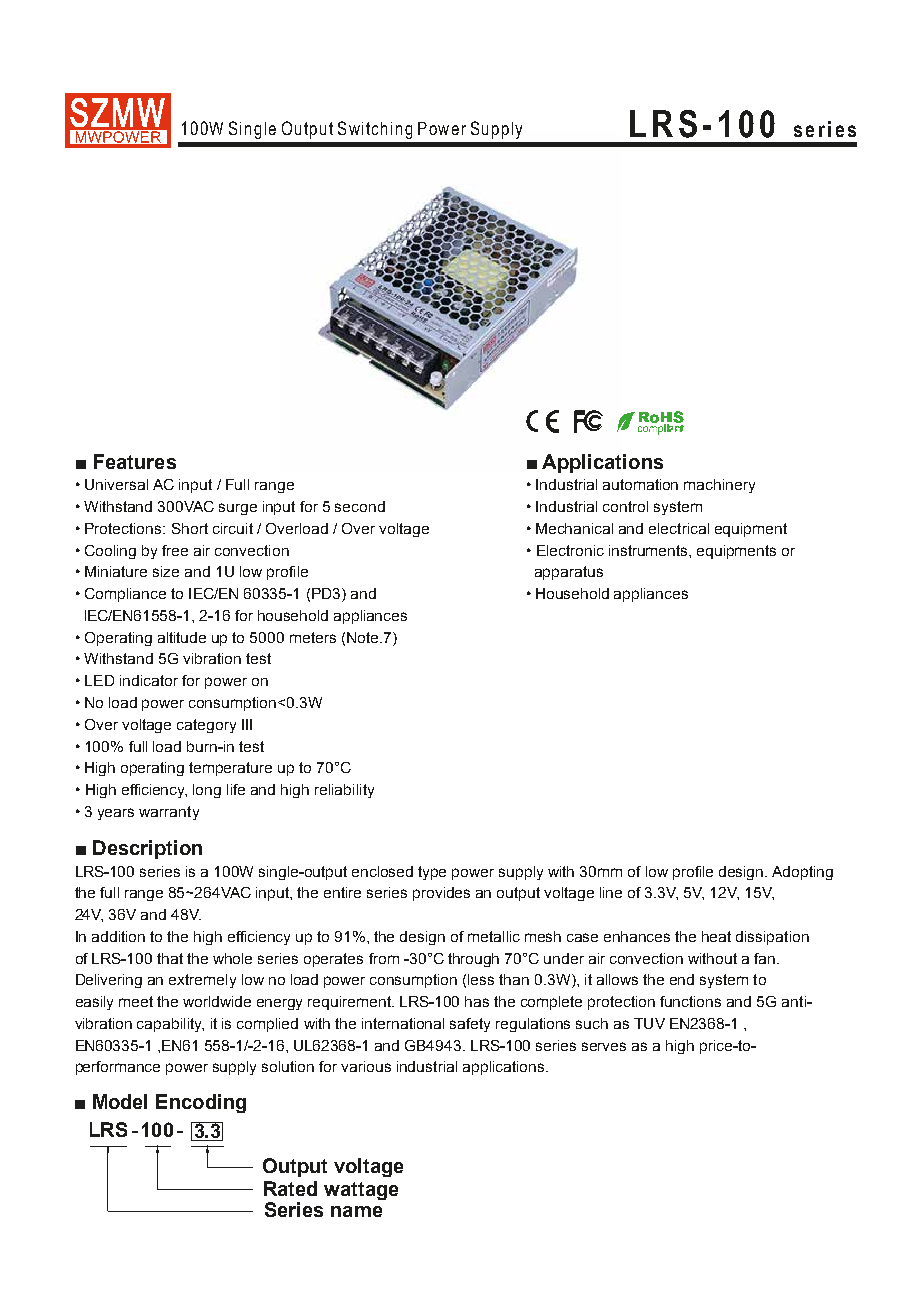 Image resolution: width=924 pixels, height=1308 pixels. I want to click on automation, so click(640, 484).
